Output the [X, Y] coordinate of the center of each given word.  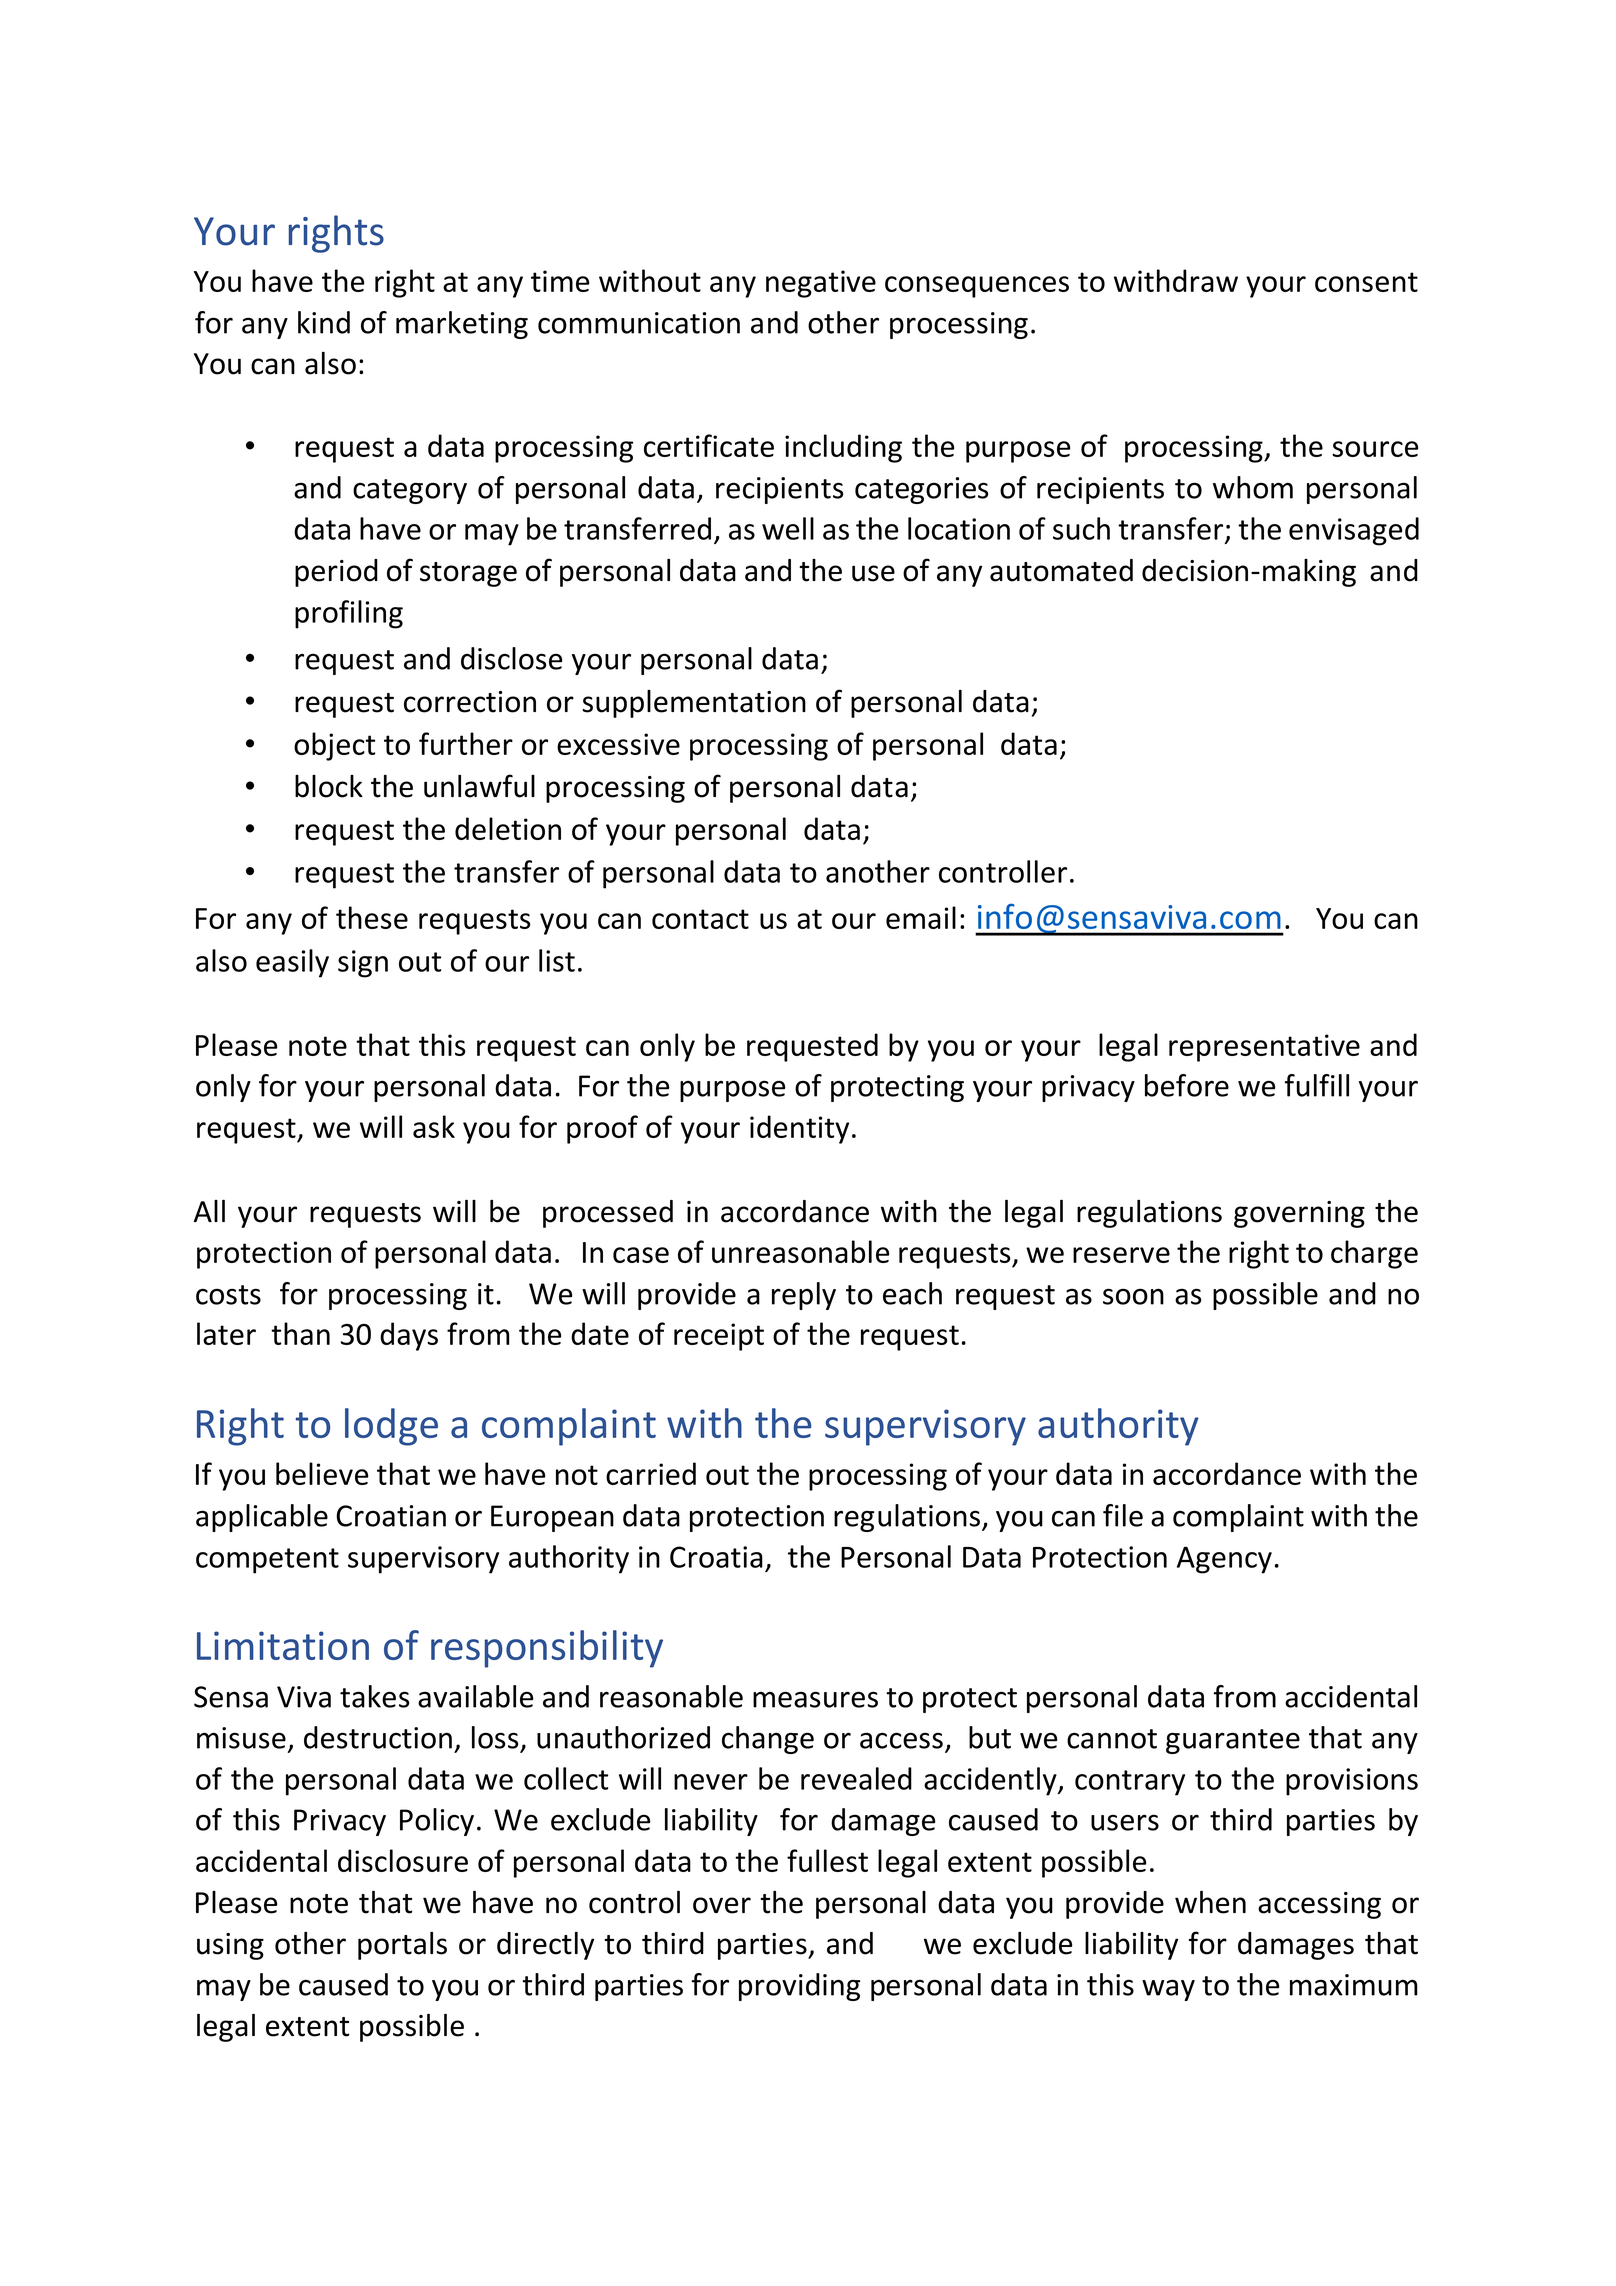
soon [1133, 1296]
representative [1264, 1048]
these [372, 917]
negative [821, 284]
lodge [391, 1427]
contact [700, 919]
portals [402, 1946]
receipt [719, 1337]
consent [1366, 282]
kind [324, 322]
